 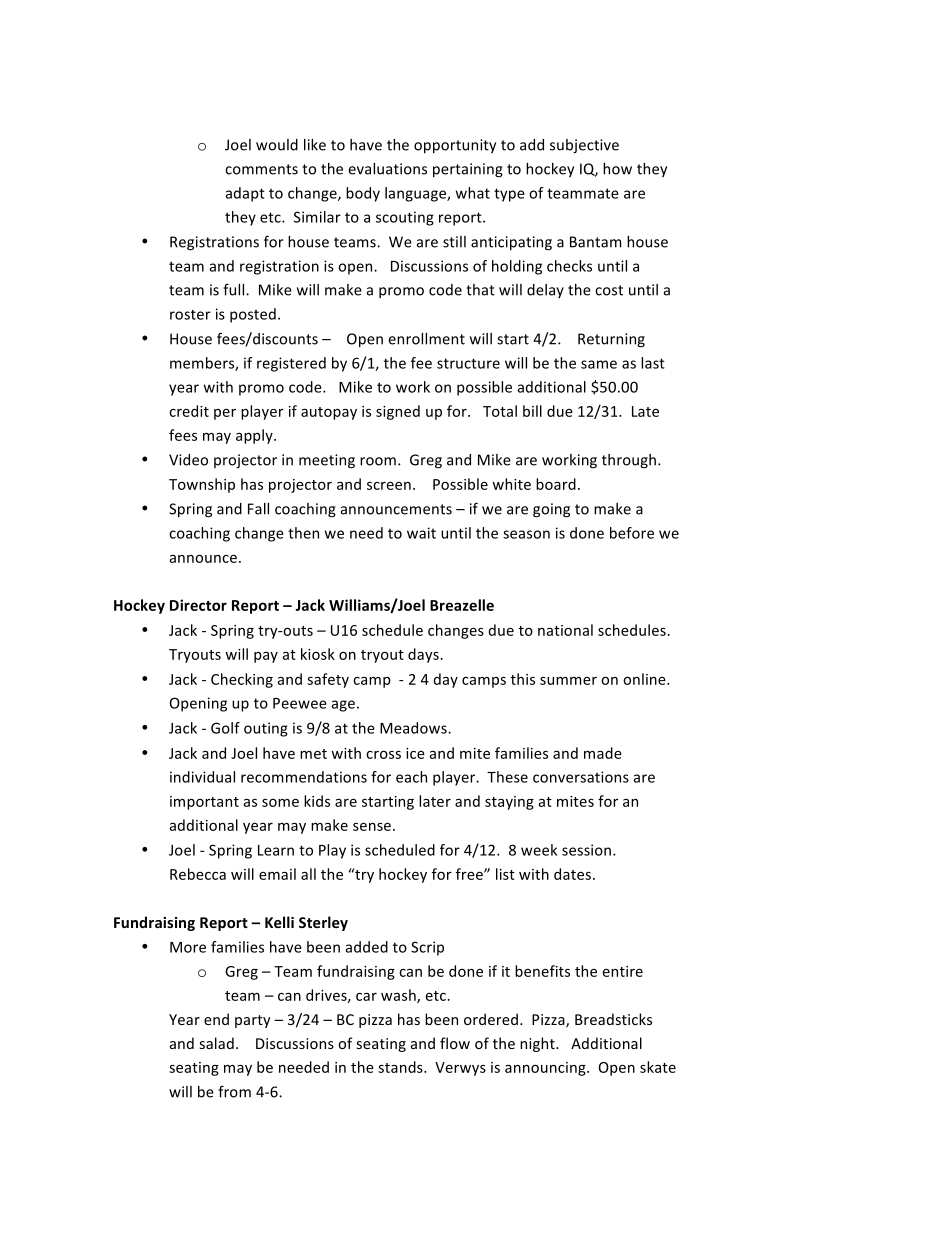 I want to click on enrollment, so click(x=426, y=339).
